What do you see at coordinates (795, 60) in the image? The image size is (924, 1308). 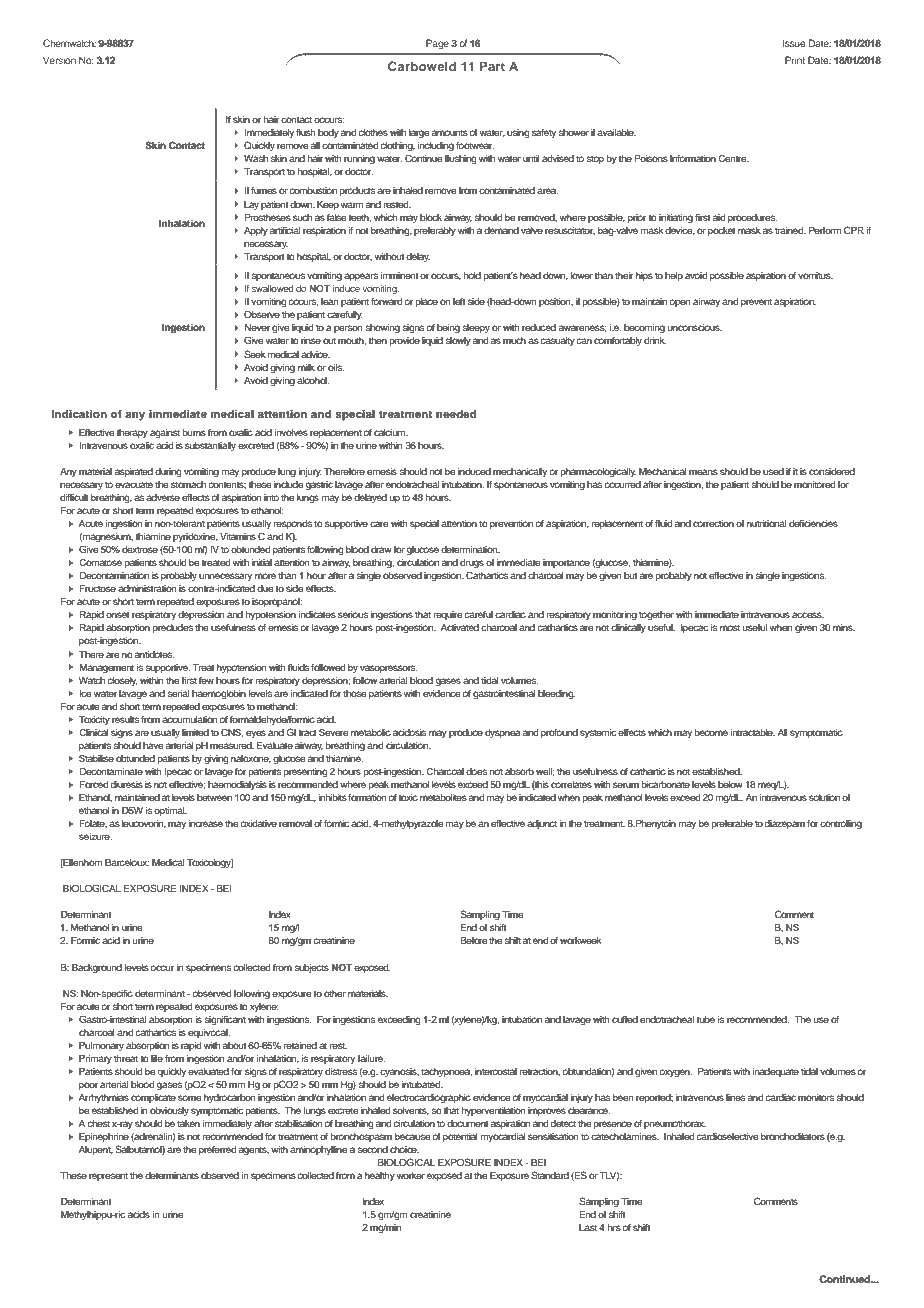 I see `Print` at bounding box center [795, 60].
